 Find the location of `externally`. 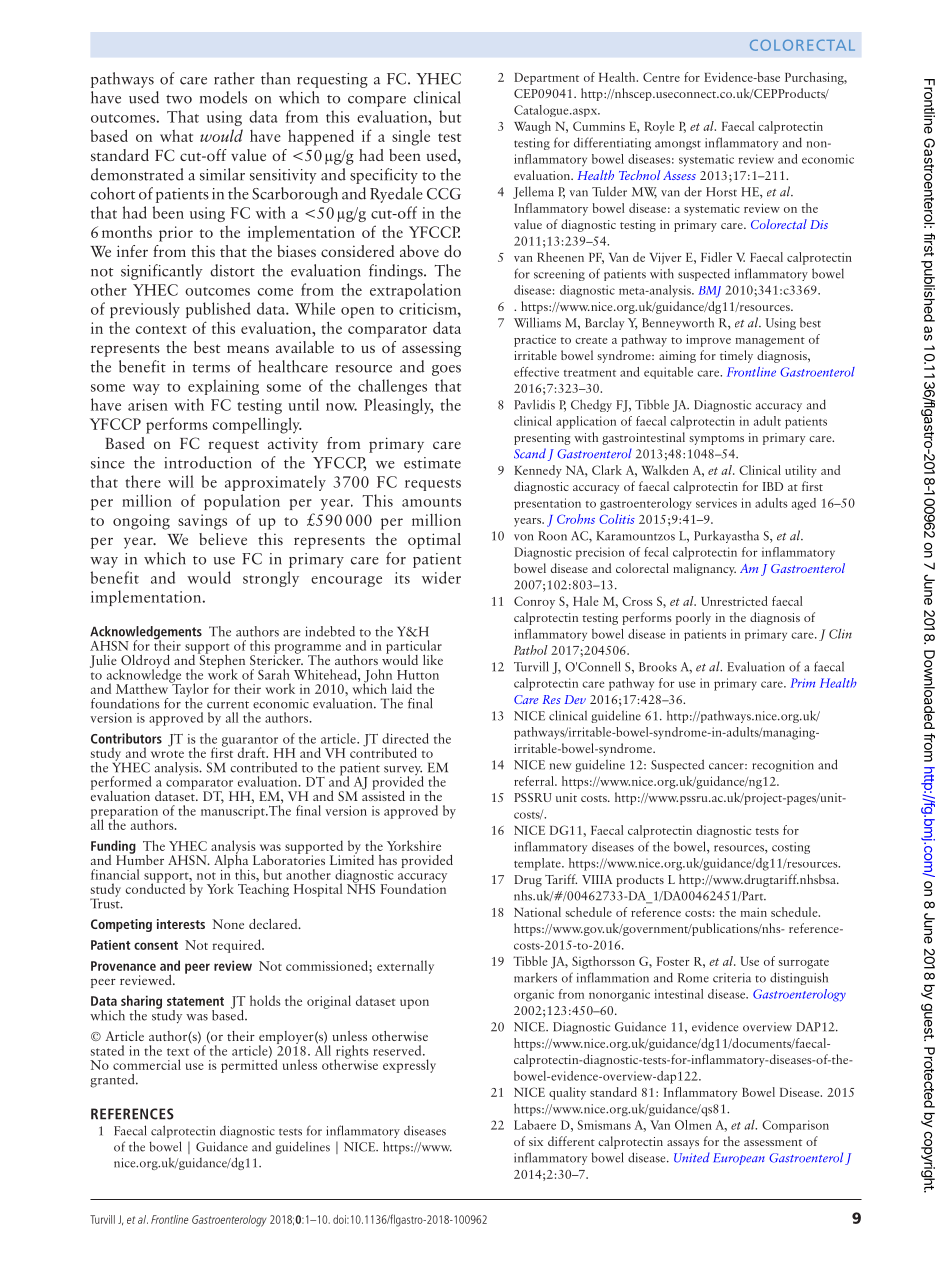

externally is located at coordinates (405, 967).
